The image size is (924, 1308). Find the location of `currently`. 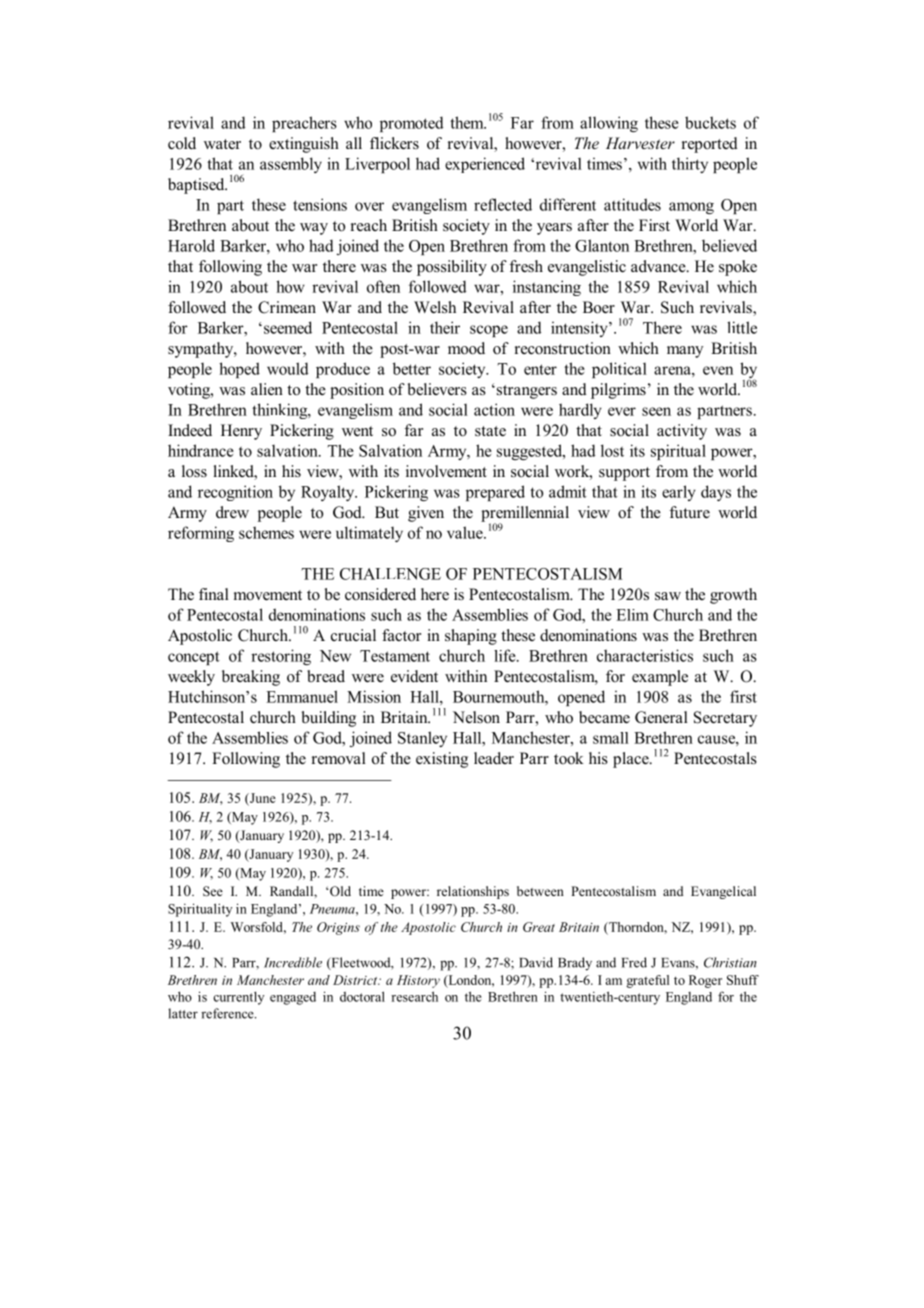

currently is located at coordinates (238, 998).
